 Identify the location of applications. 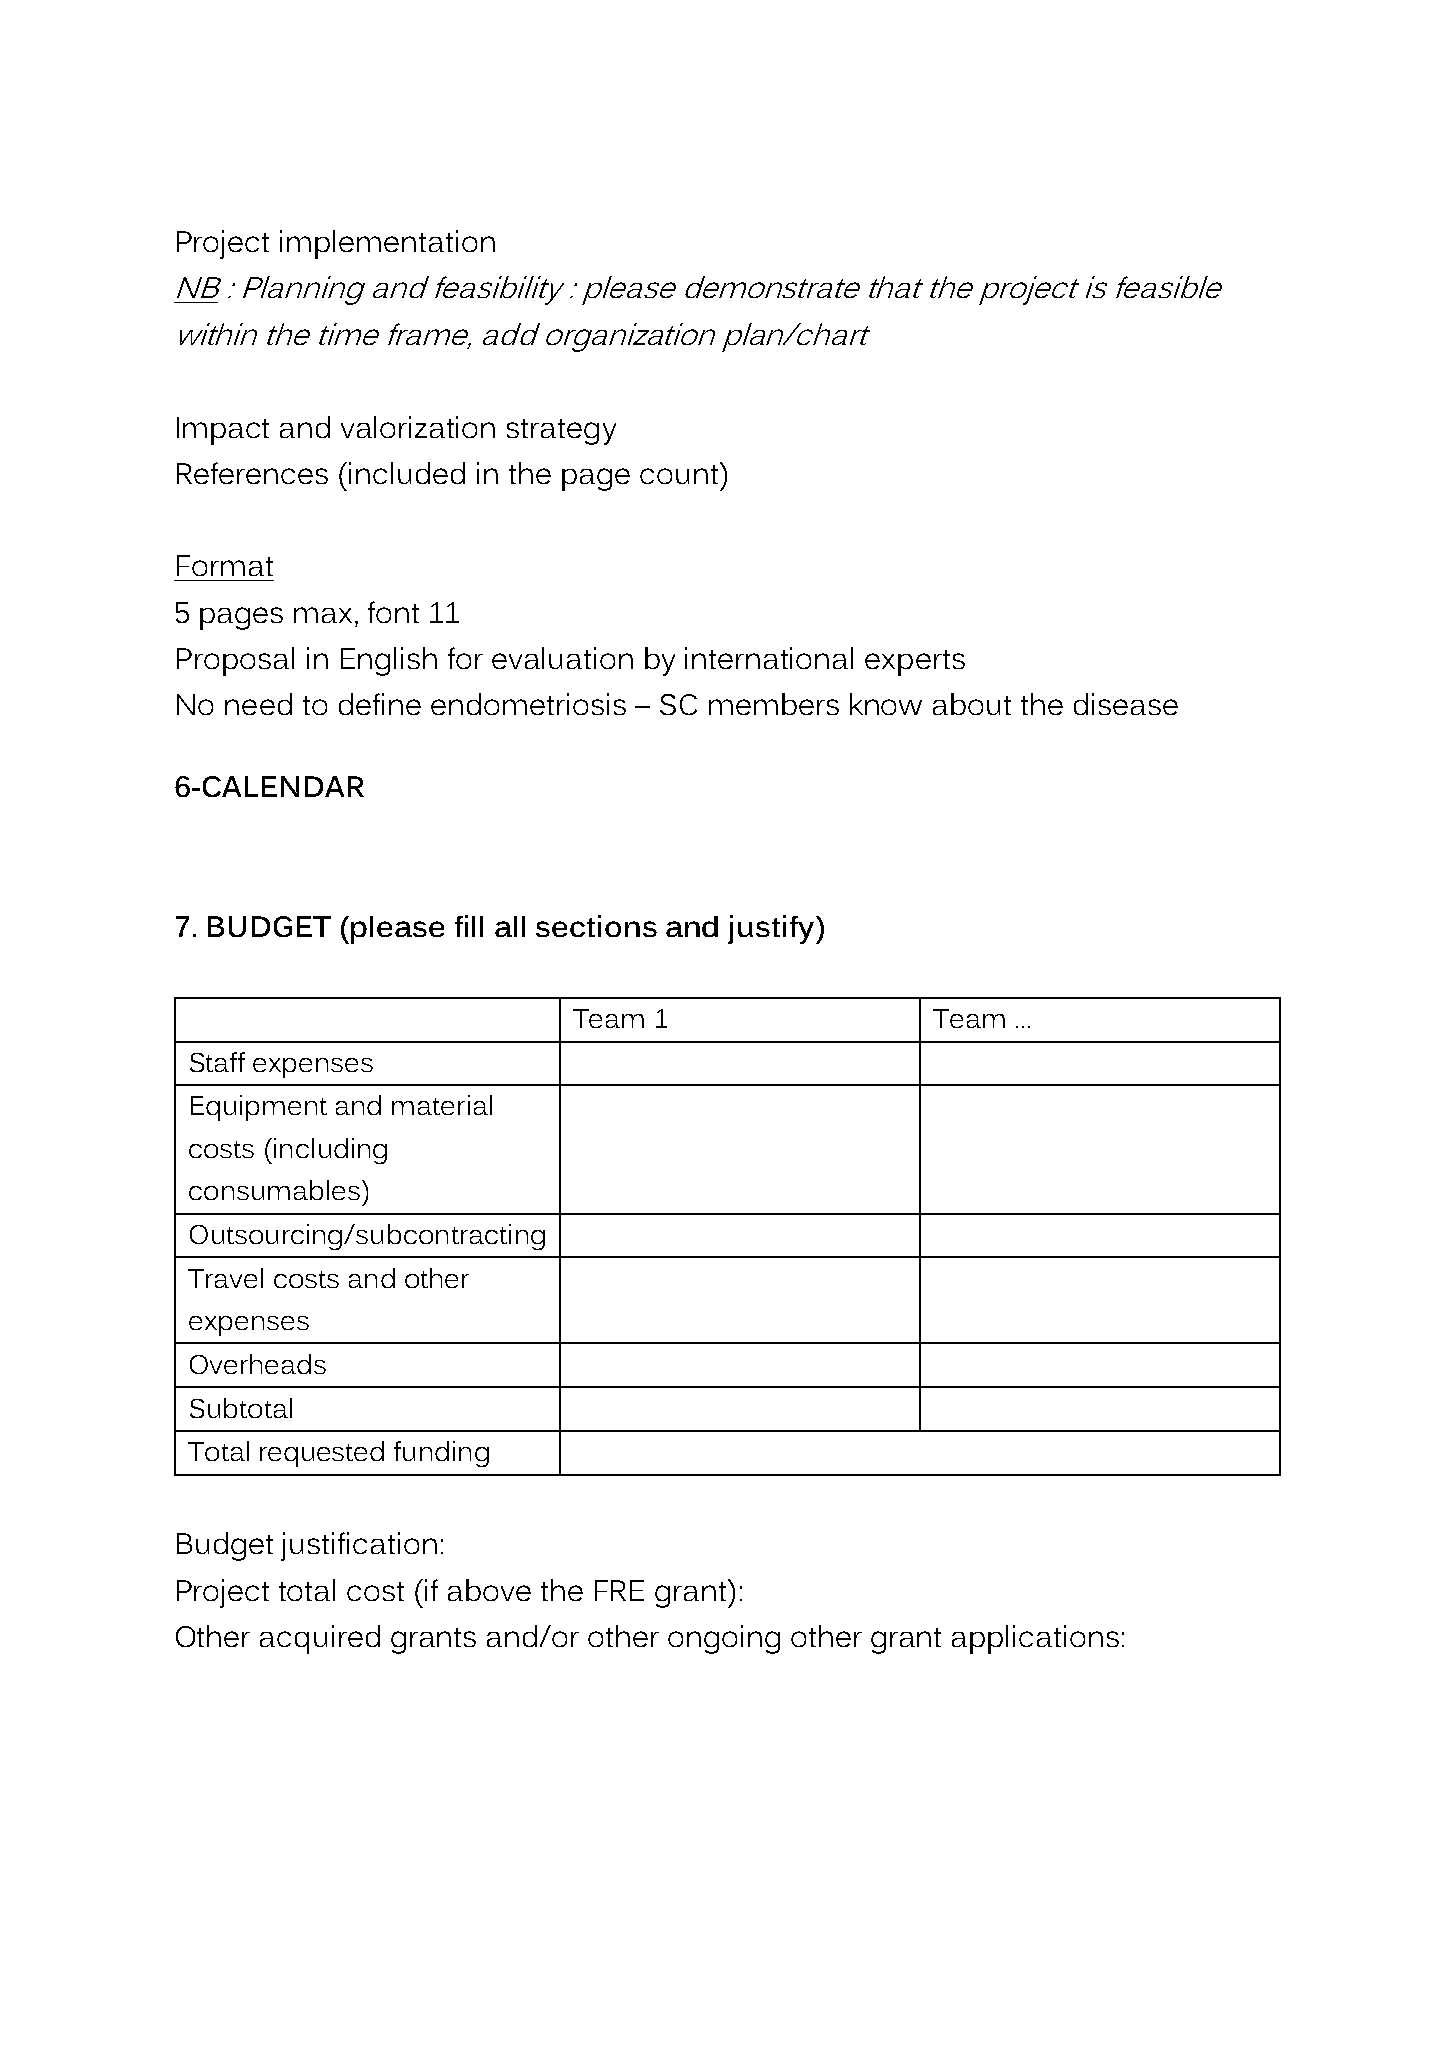
(1035, 1639).
